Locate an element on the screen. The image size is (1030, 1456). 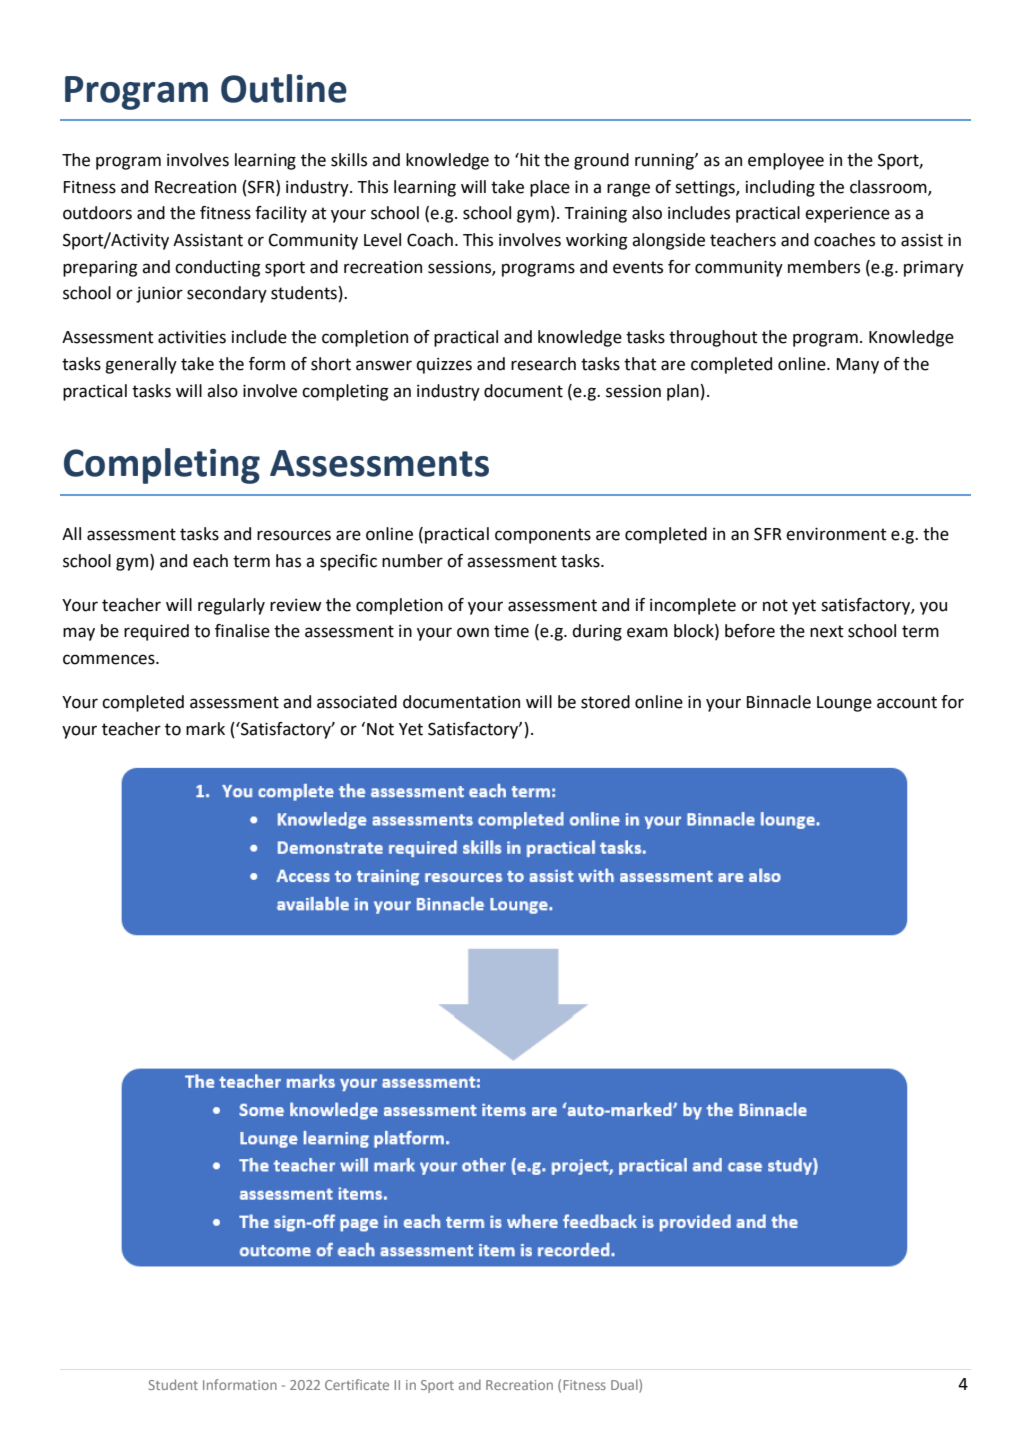
research is located at coordinates (543, 364).
